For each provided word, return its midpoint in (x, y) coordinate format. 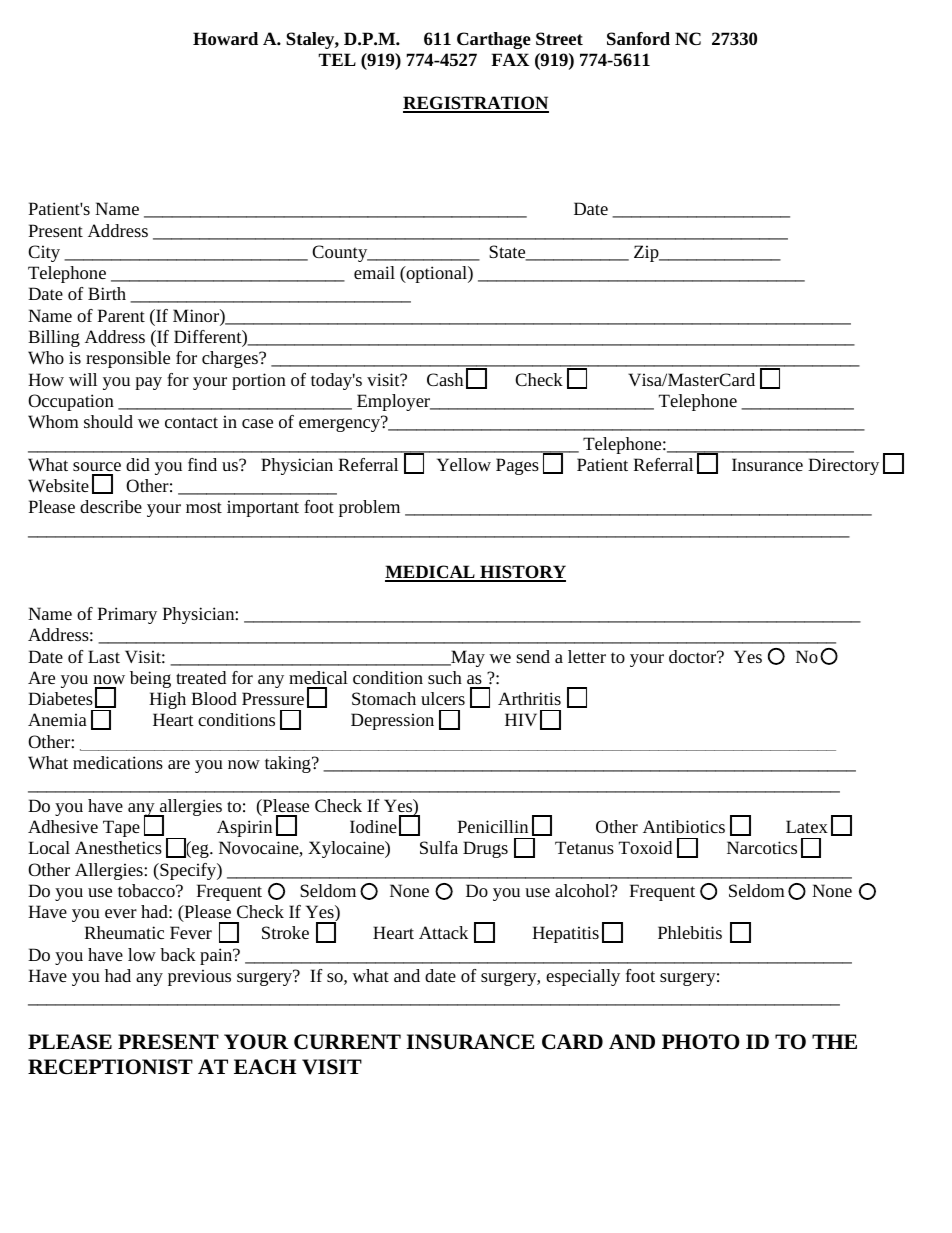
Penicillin (493, 826)
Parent (121, 315)
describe (111, 506)
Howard (225, 38)
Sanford (638, 38)
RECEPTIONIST (110, 1067)
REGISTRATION (476, 104)
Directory (843, 466)
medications (118, 762)
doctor (694, 656)
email (374, 272)
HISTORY (522, 573)
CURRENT (347, 1042)
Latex (807, 826)
